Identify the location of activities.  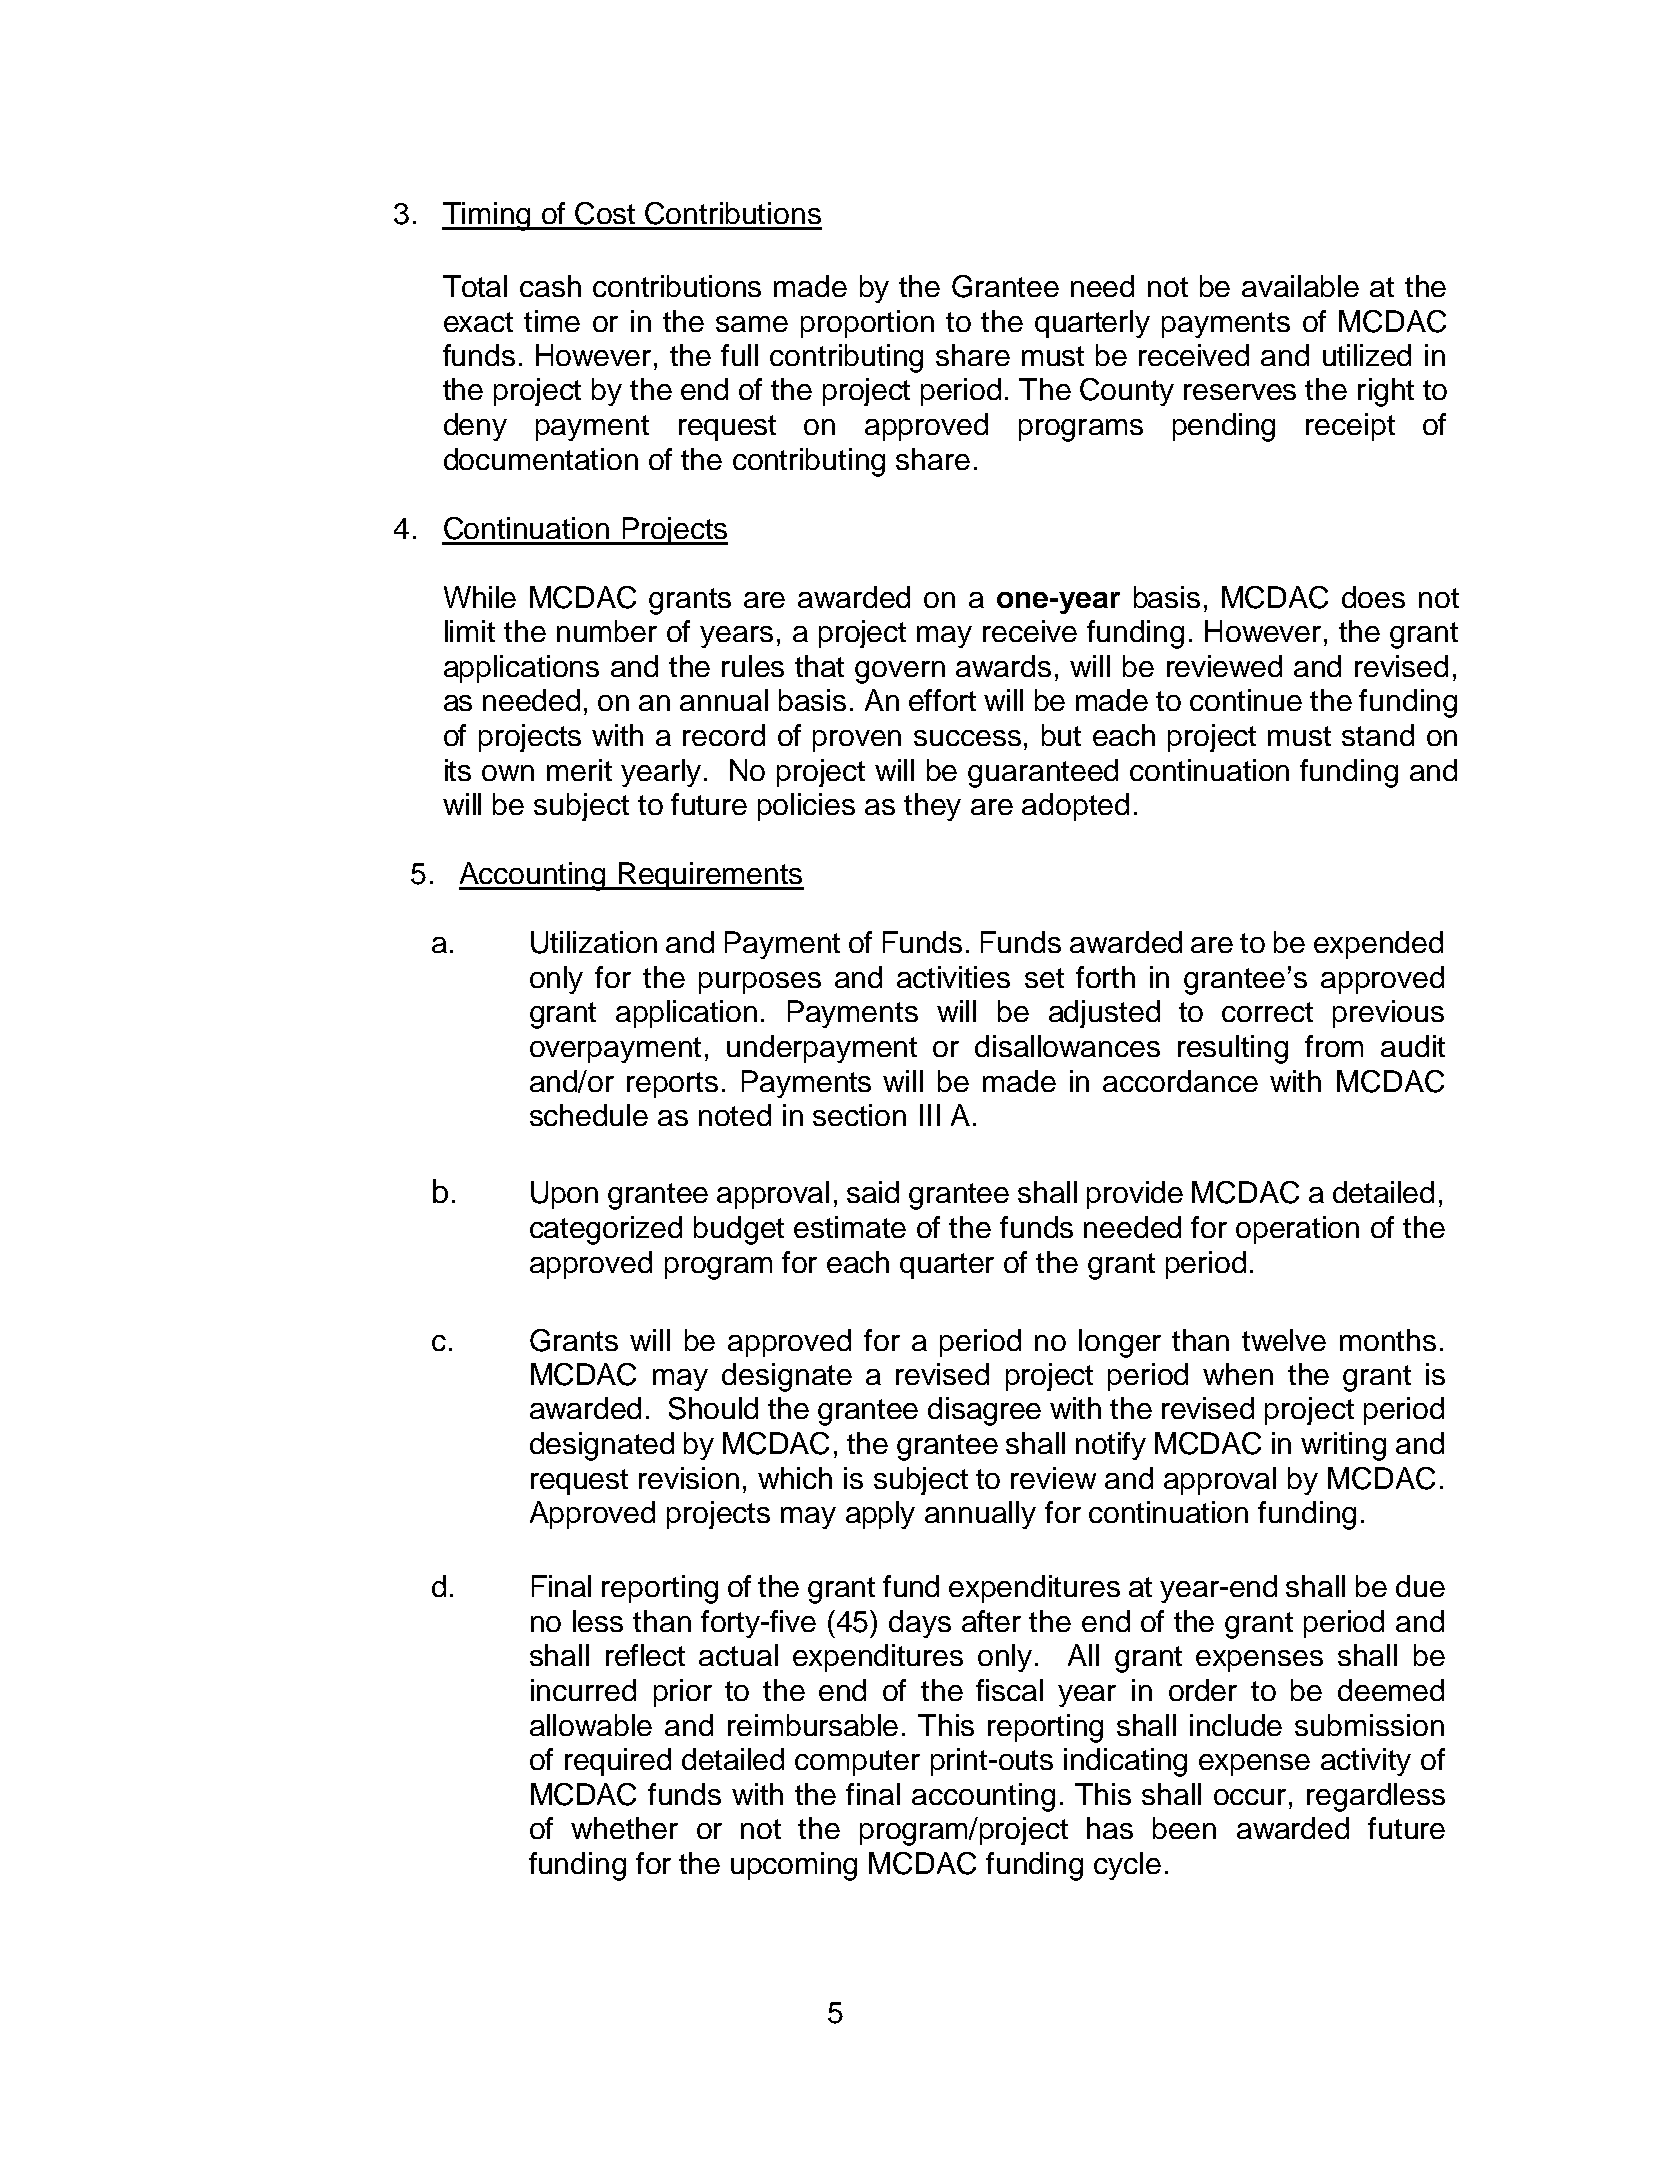
(953, 977).
